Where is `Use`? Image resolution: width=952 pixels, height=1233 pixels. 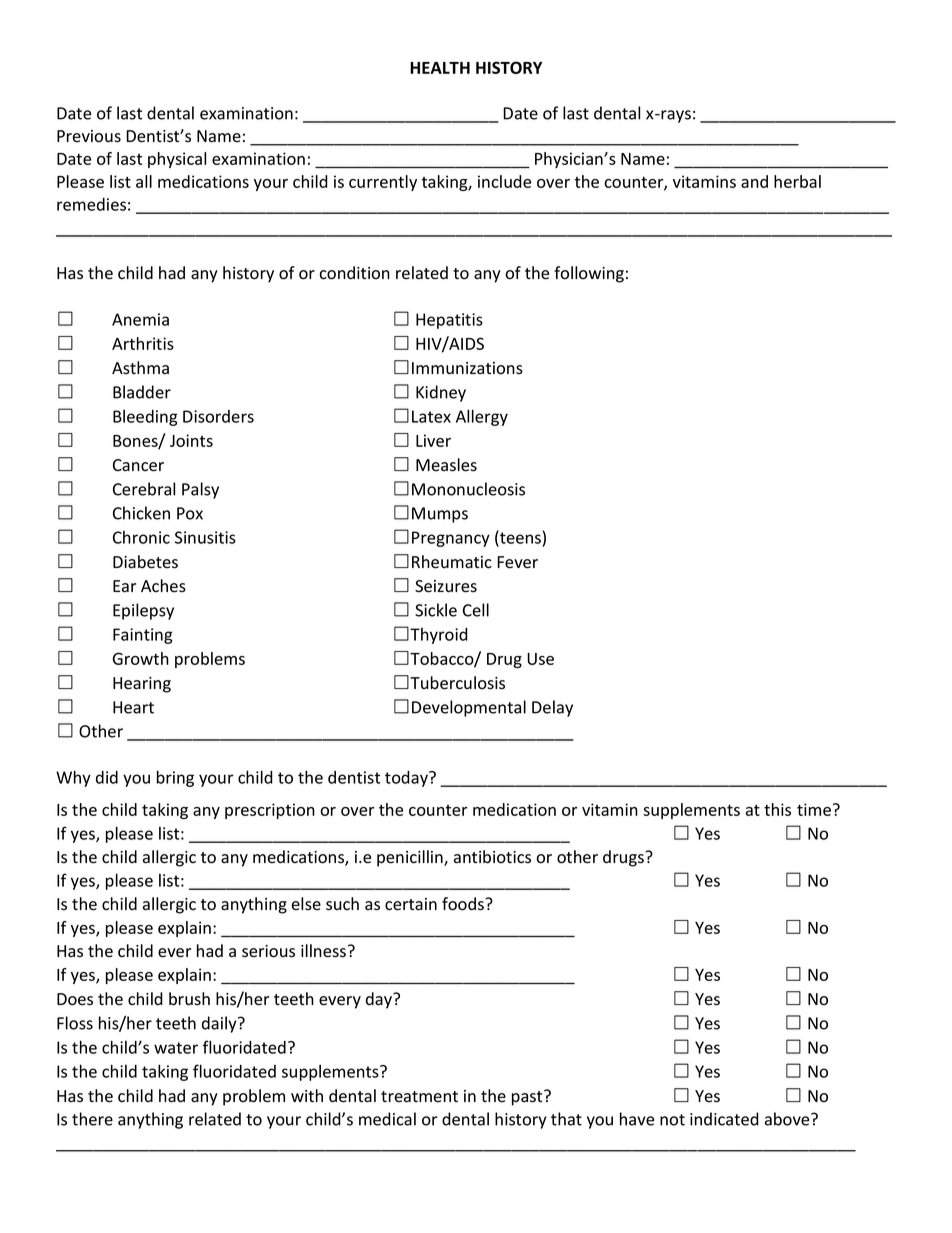 Use is located at coordinates (540, 659).
